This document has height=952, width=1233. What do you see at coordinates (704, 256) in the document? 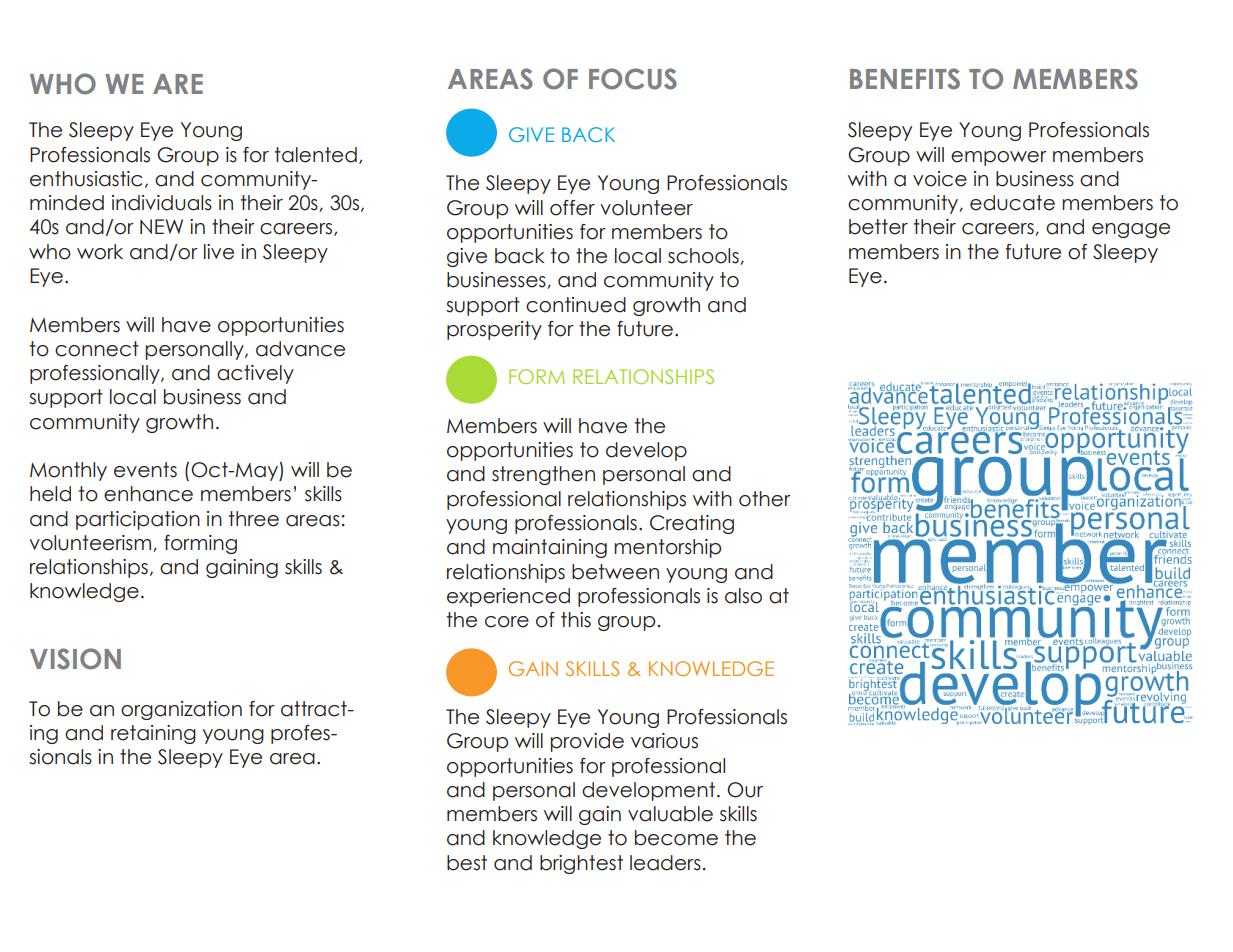
I see `schools` at bounding box center [704, 256].
